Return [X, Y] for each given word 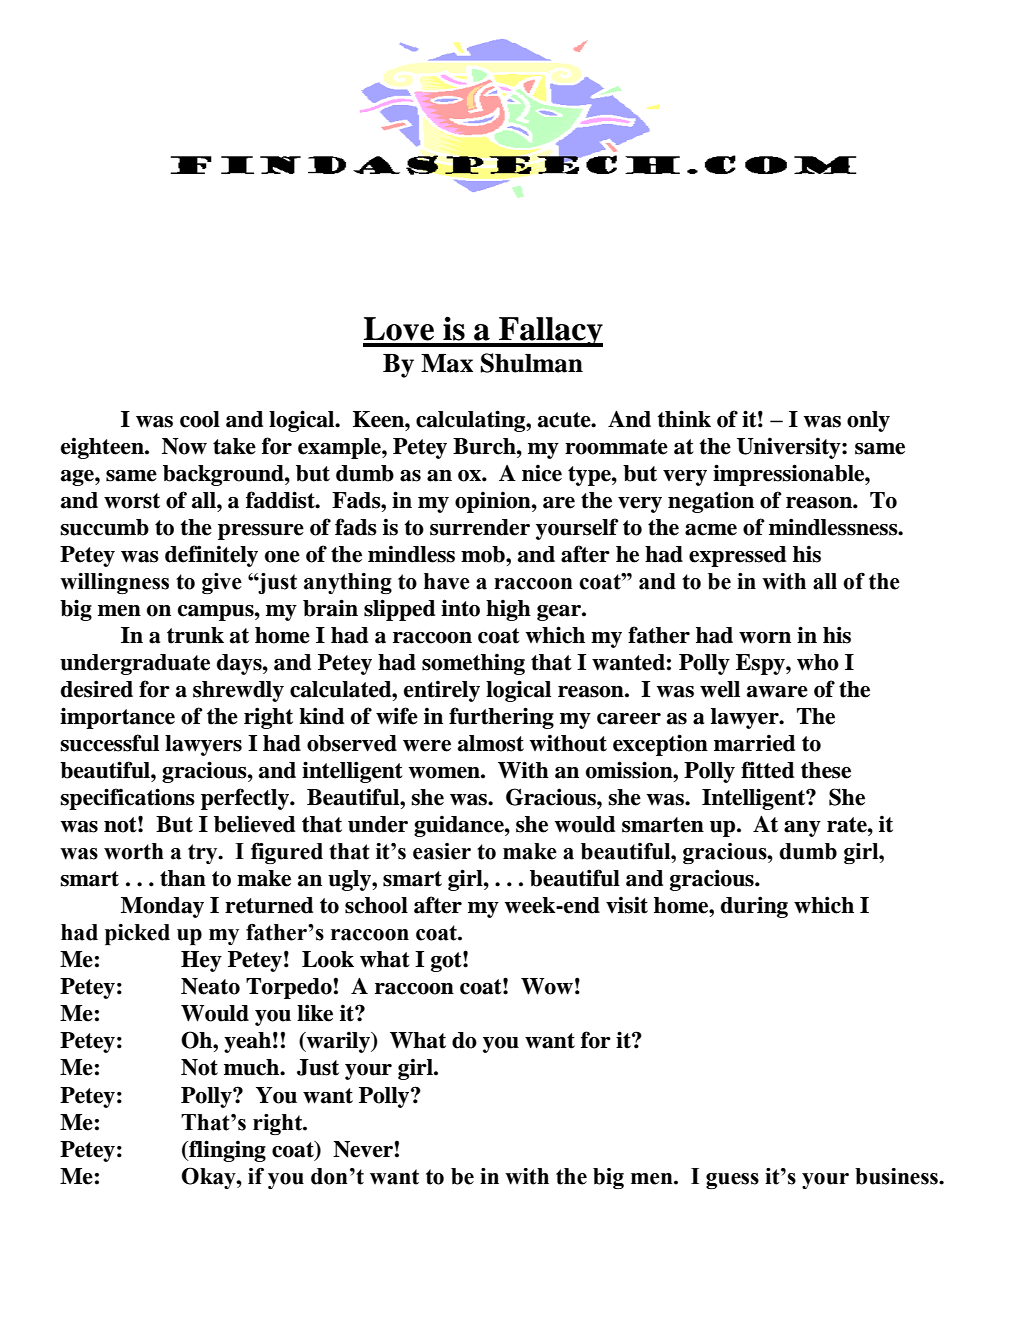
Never [363, 1149]
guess [732, 1181]
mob [484, 554]
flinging [226, 1151]
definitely [211, 556]
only [868, 421]
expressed [737, 556]
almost [491, 743]
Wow [547, 986]
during [754, 907]
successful [109, 743]
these [826, 770]
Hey [201, 961]
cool [200, 419]
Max [447, 363]
